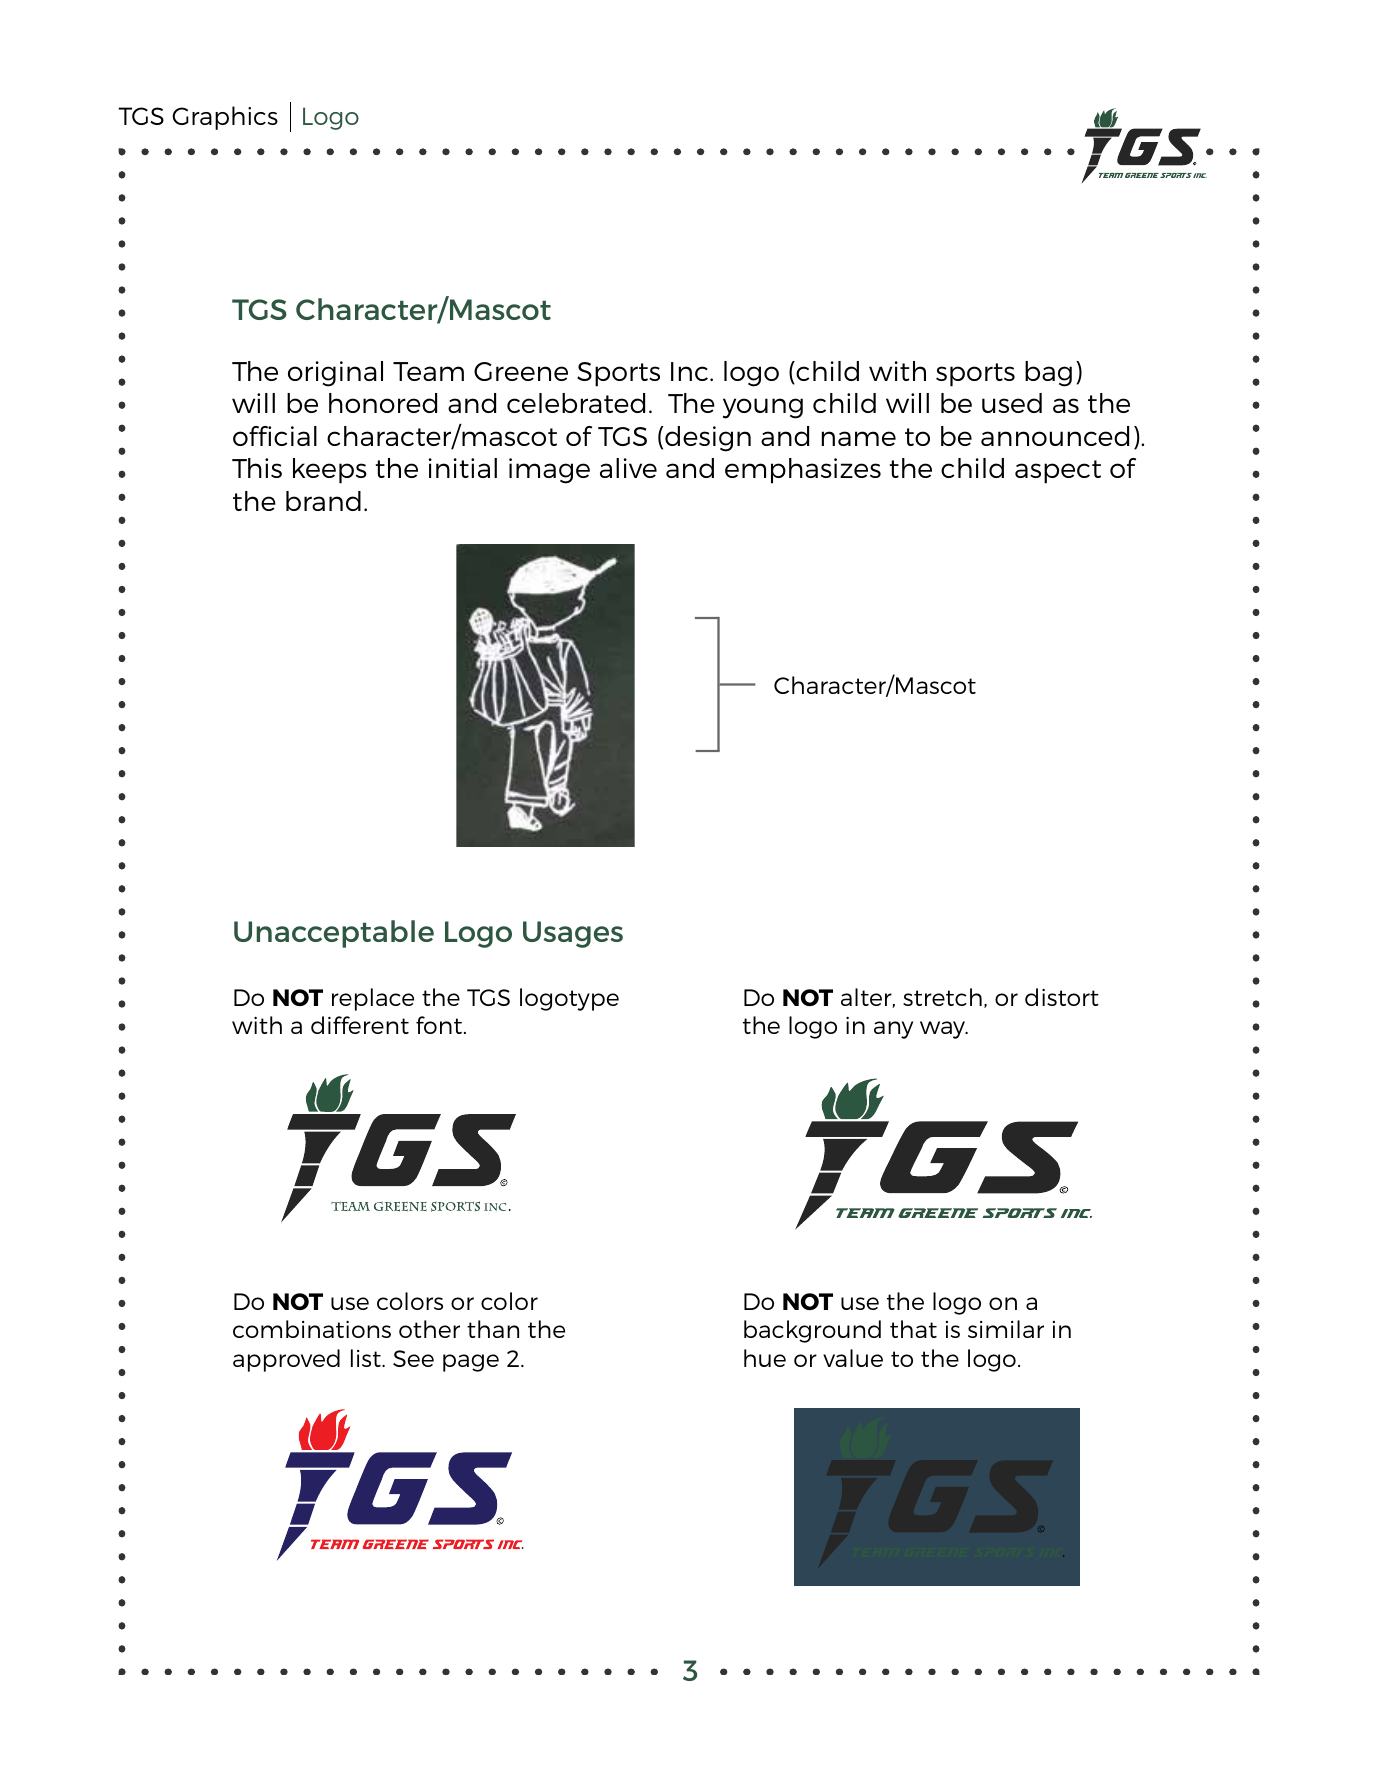 The height and width of the screenshot is (1783, 1378). Describe the element at coordinates (573, 934) in the screenshot. I see `Usages` at that location.
